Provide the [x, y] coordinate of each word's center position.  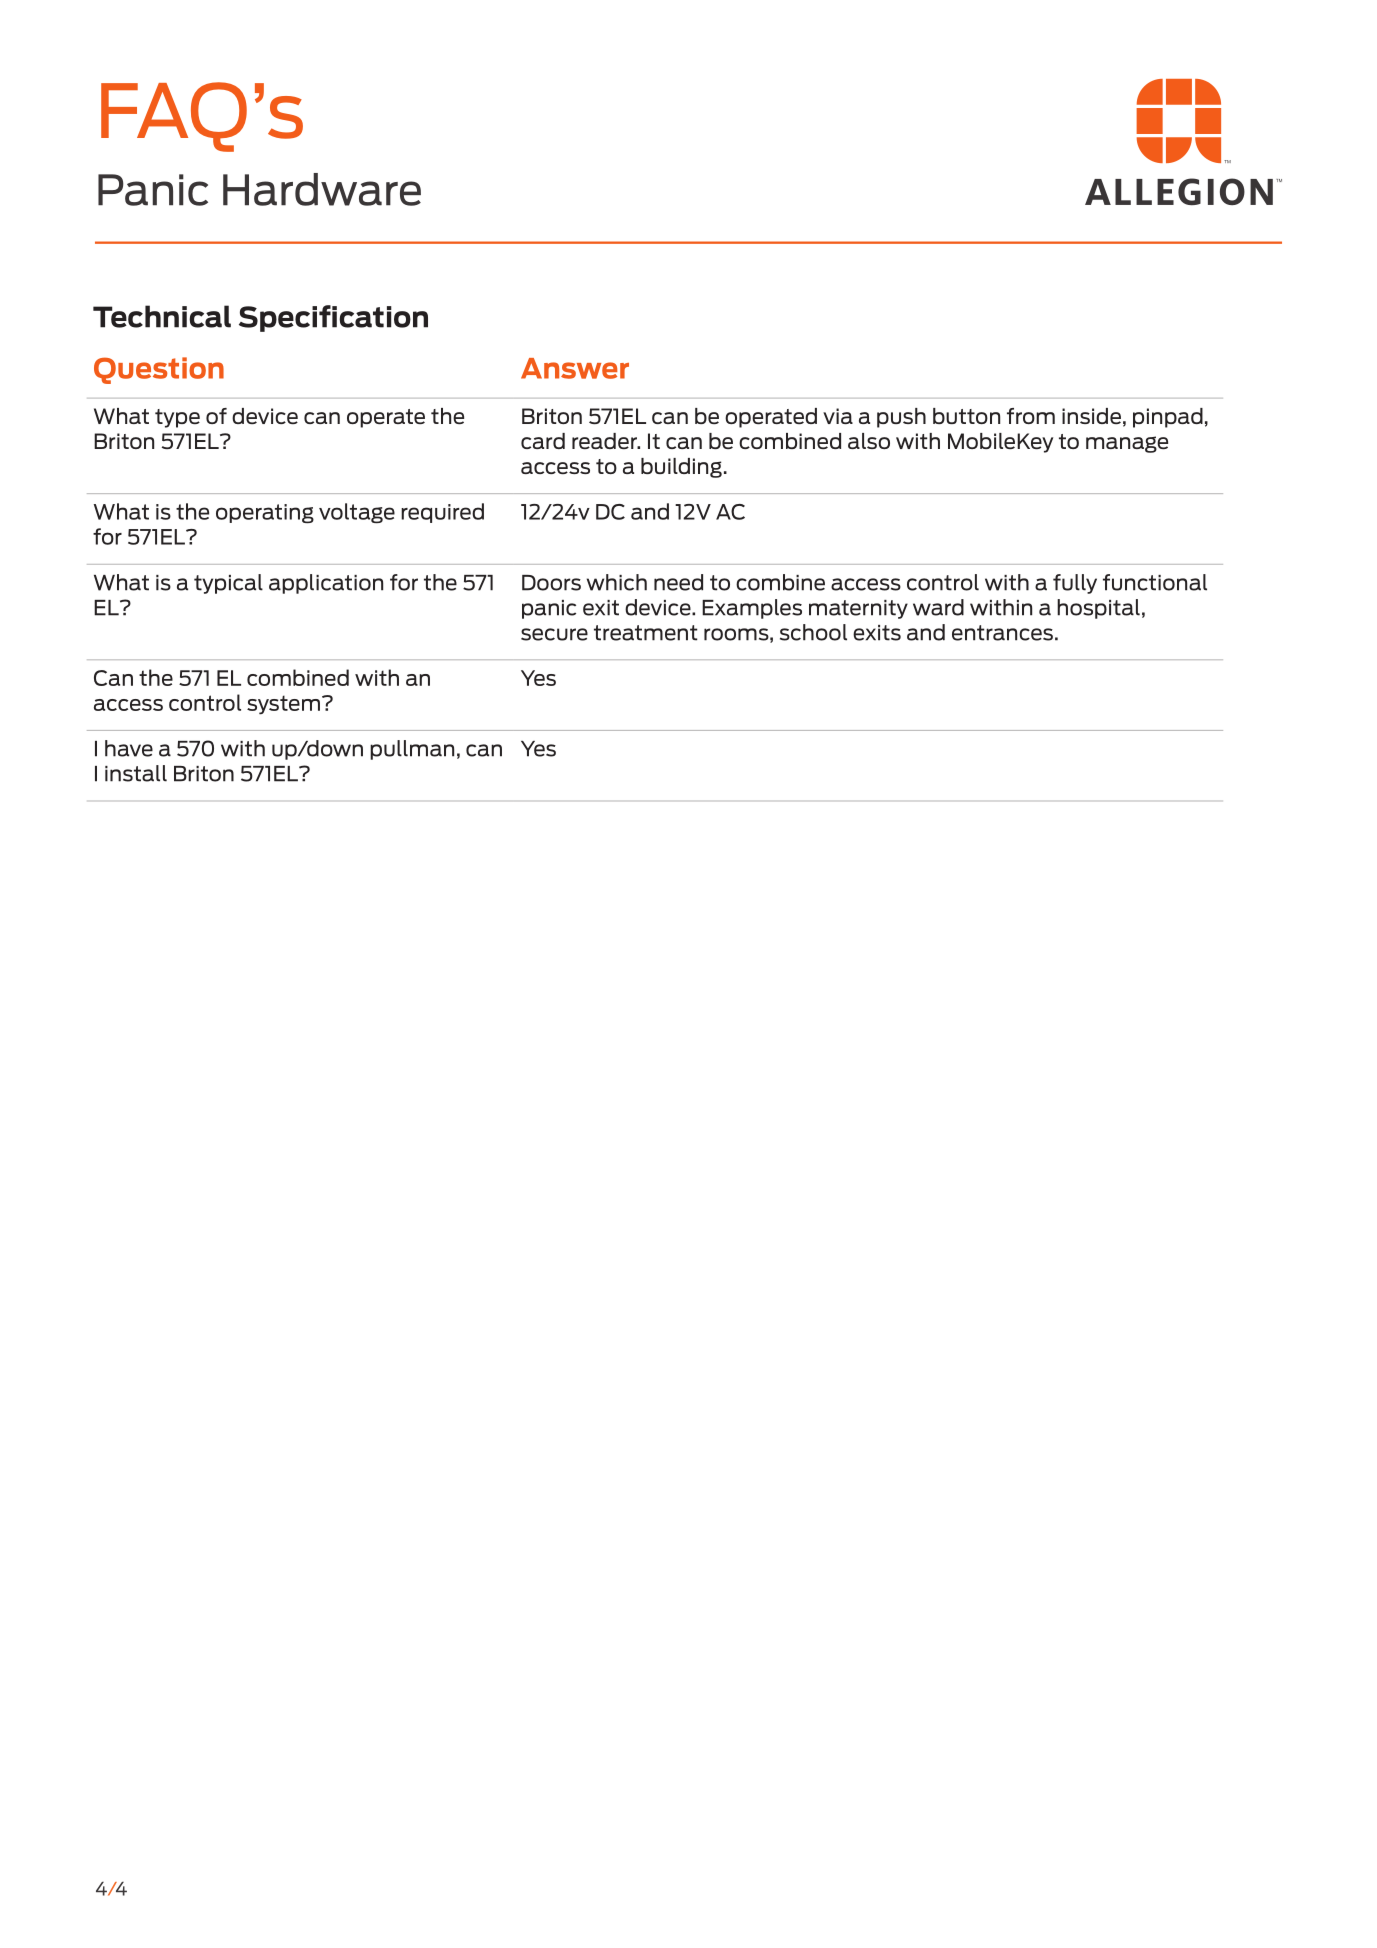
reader [605, 441]
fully [1075, 584]
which [617, 582]
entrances [1002, 633]
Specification [333, 318]
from [1031, 416]
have [129, 748]
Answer [575, 368]
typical [228, 584]
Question [159, 370]
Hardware [322, 189]
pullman [412, 750]
